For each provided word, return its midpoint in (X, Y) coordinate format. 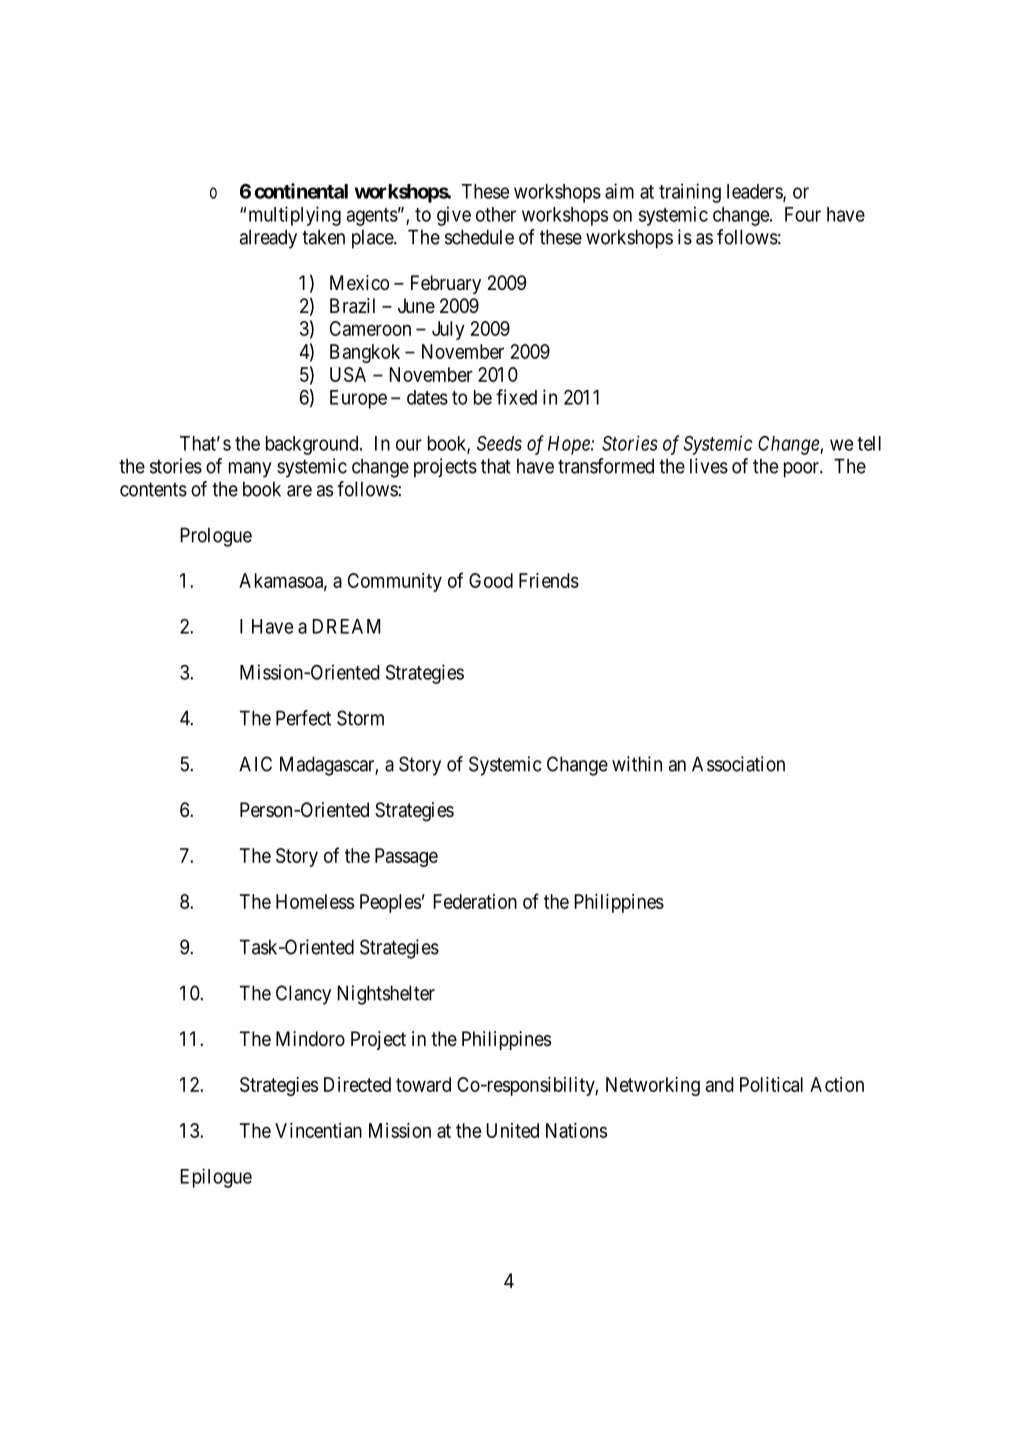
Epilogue (216, 1178)
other (496, 214)
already (268, 239)
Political (771, 1084)
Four (803, 214)
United (512, 1130)
